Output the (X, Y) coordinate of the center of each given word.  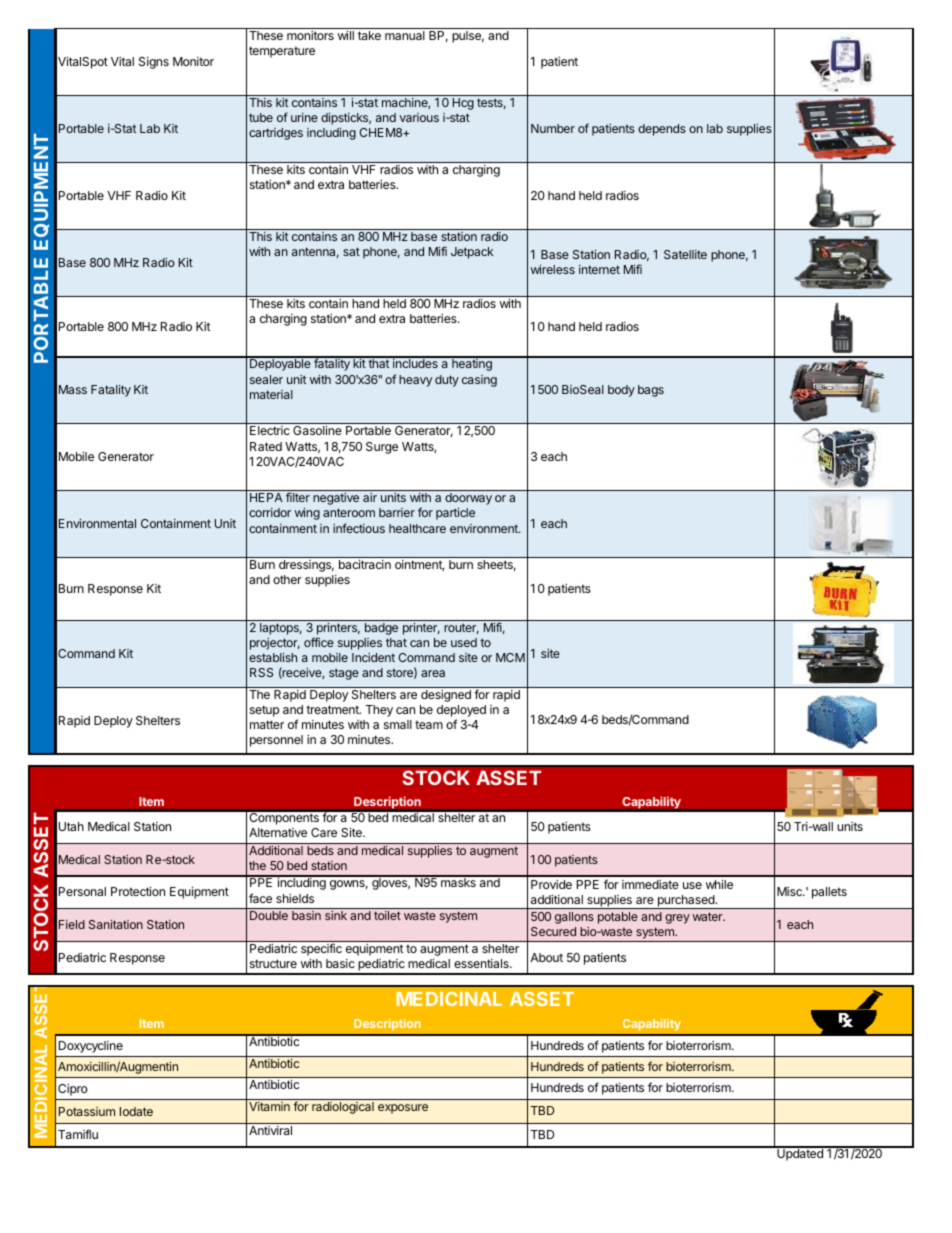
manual (405, 35)
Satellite (685, 254)
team (429, 724)
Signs (154, 63)
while (719, 884)
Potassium (87, 1111)
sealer (266, 379)
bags (651, 391)
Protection (138, 891)
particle (455, 514)
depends (662, 130)
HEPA (266, 497)
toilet (387, 915)
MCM (510, 657)
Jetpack (472, 253)
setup (264, 711)
